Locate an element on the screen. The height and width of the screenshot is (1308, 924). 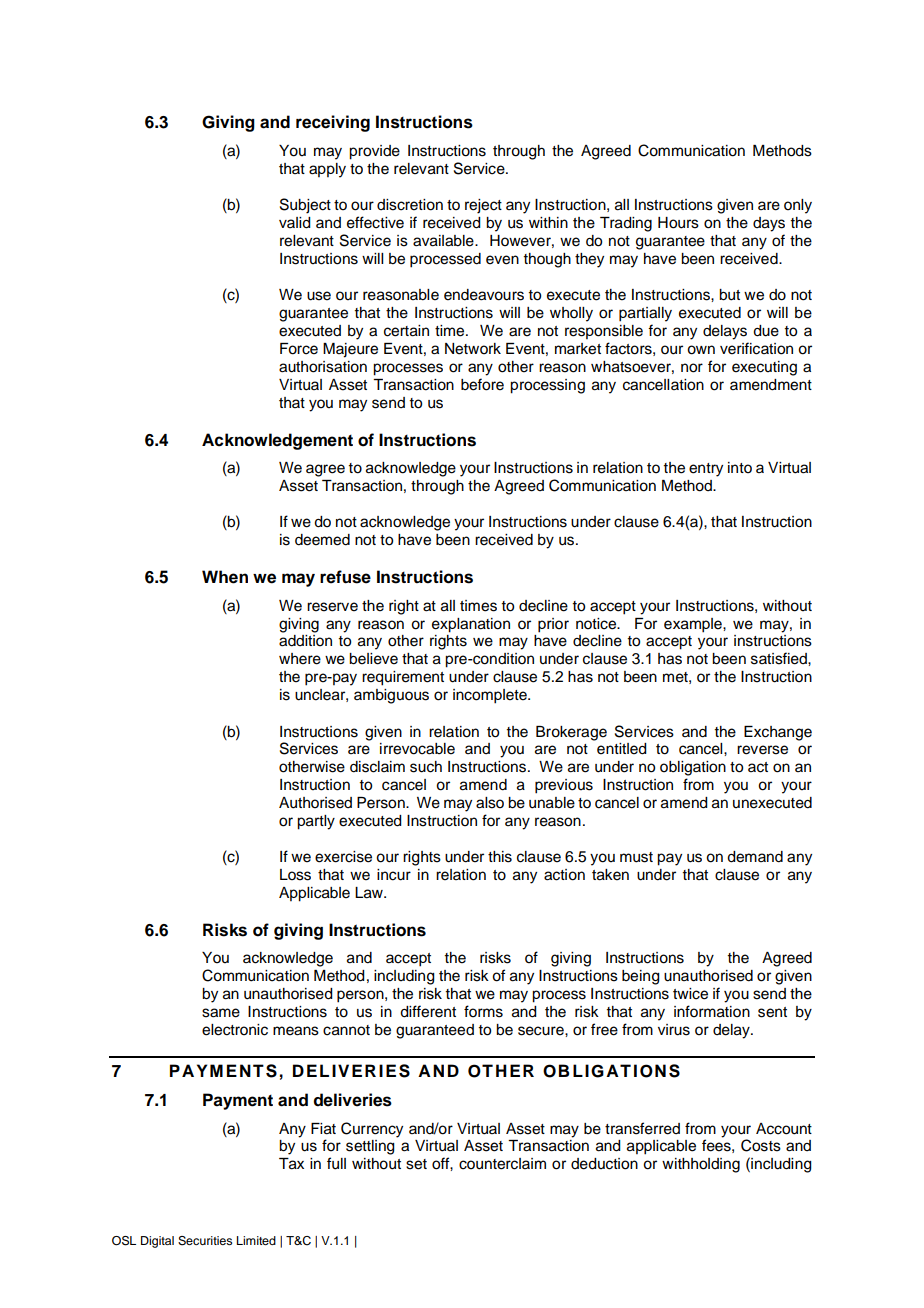
Hours is located at coordinates (678, 223).
